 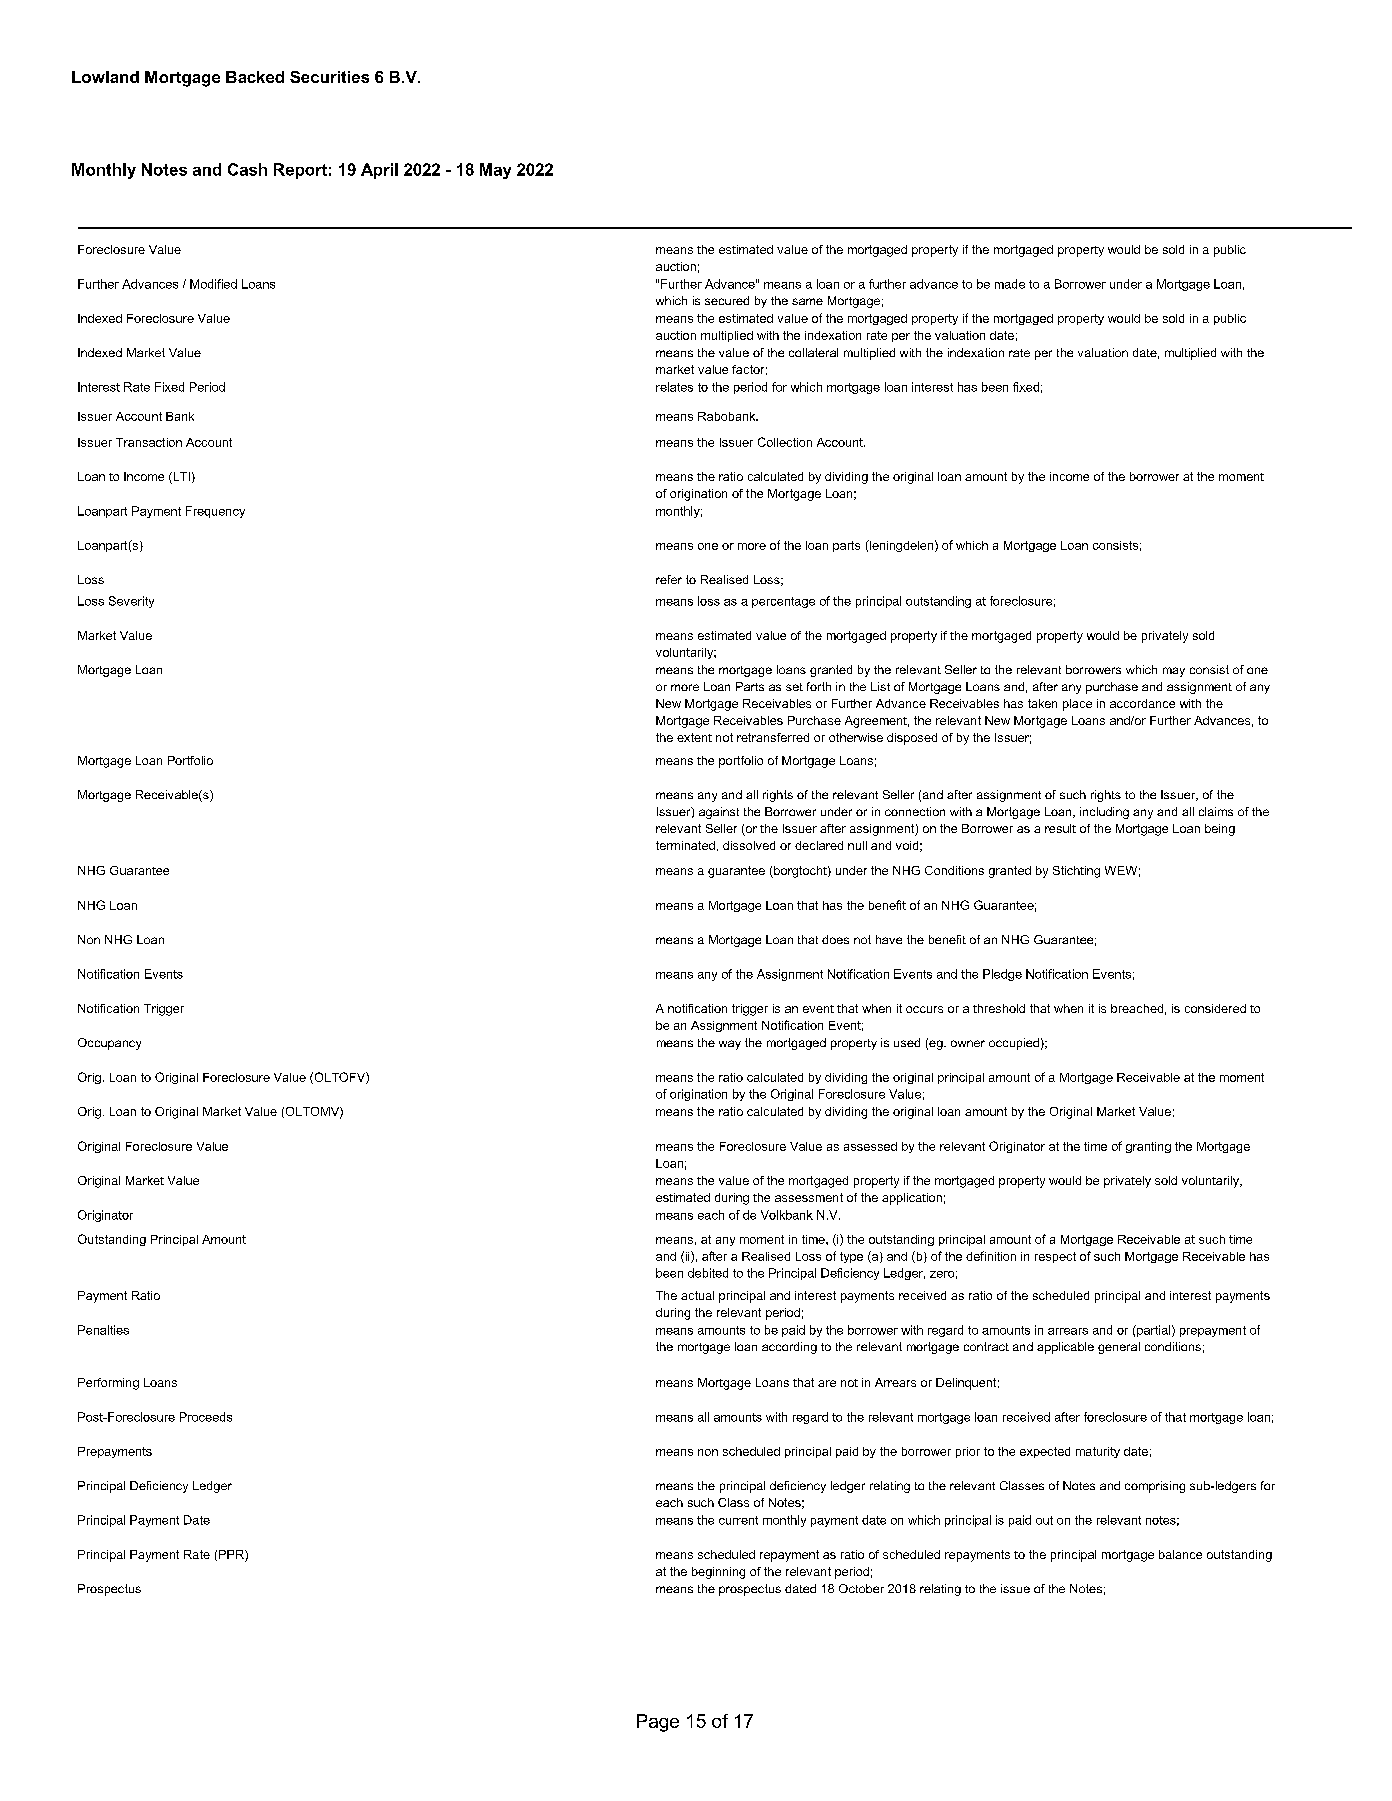 What do you see at coordinates (131, 602) in the screenshot?
I see `Severity` at bounding box center [131, 602].
